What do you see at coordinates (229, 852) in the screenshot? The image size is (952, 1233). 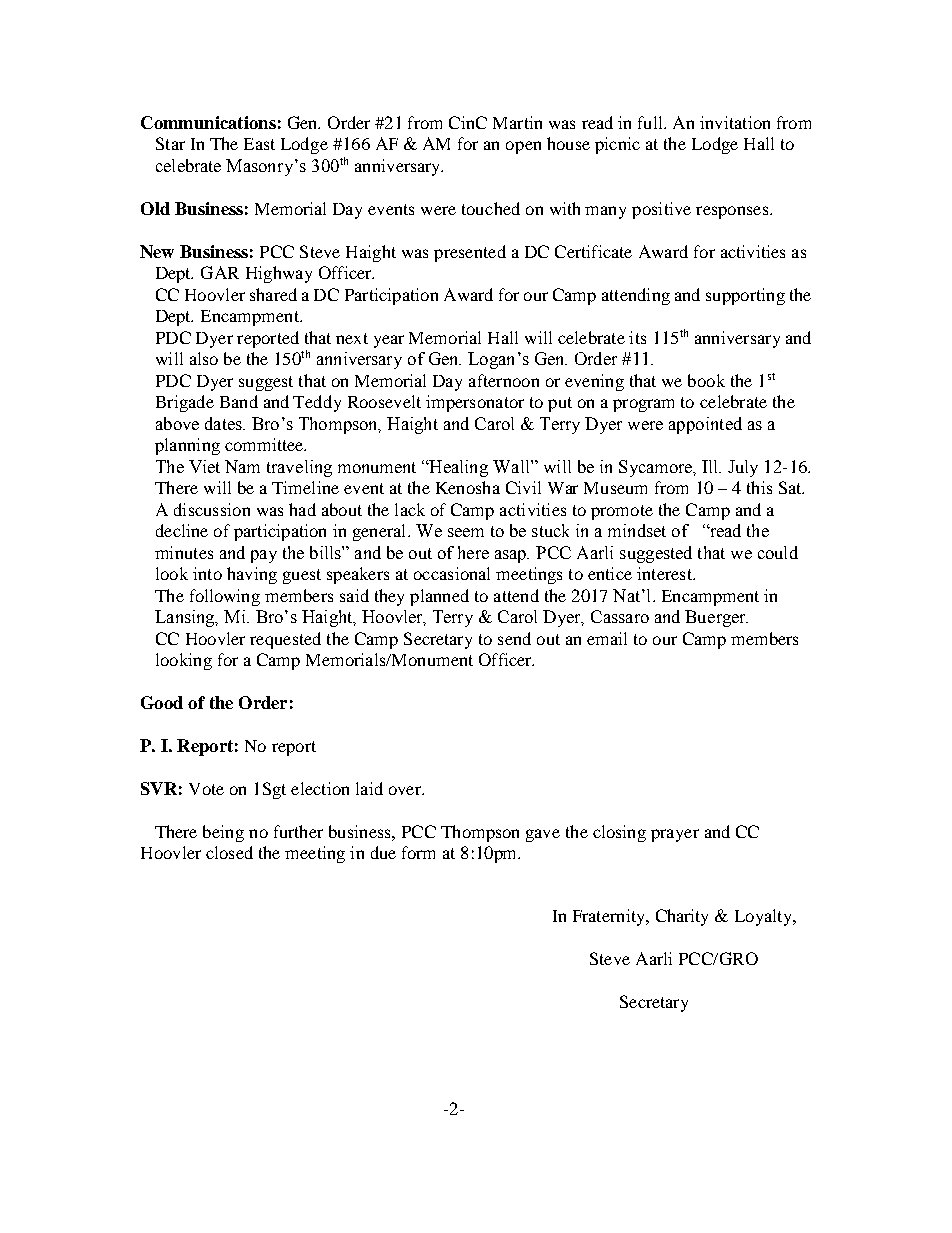 I see `closed` at bounding box center [229, 852].
